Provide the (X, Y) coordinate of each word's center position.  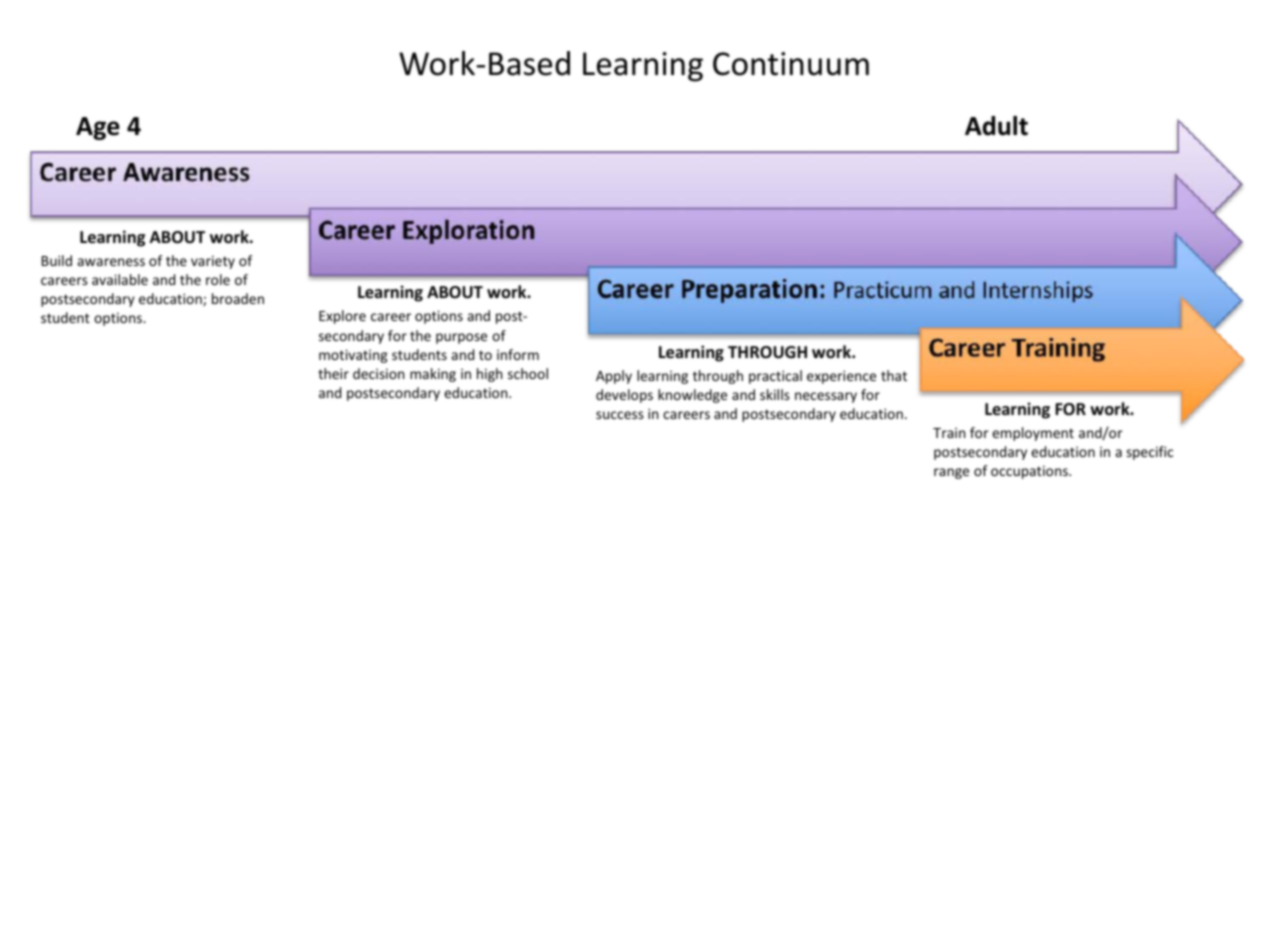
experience (841, 377)
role (218, 279)
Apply (614, 377)
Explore (342, 317)
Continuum (791, 64)
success (620, 415)
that (894, 375)
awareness (111, 262)
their (333, 373)
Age (98, 128)
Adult (996, 126)
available (120, 279)
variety (213, 262)
